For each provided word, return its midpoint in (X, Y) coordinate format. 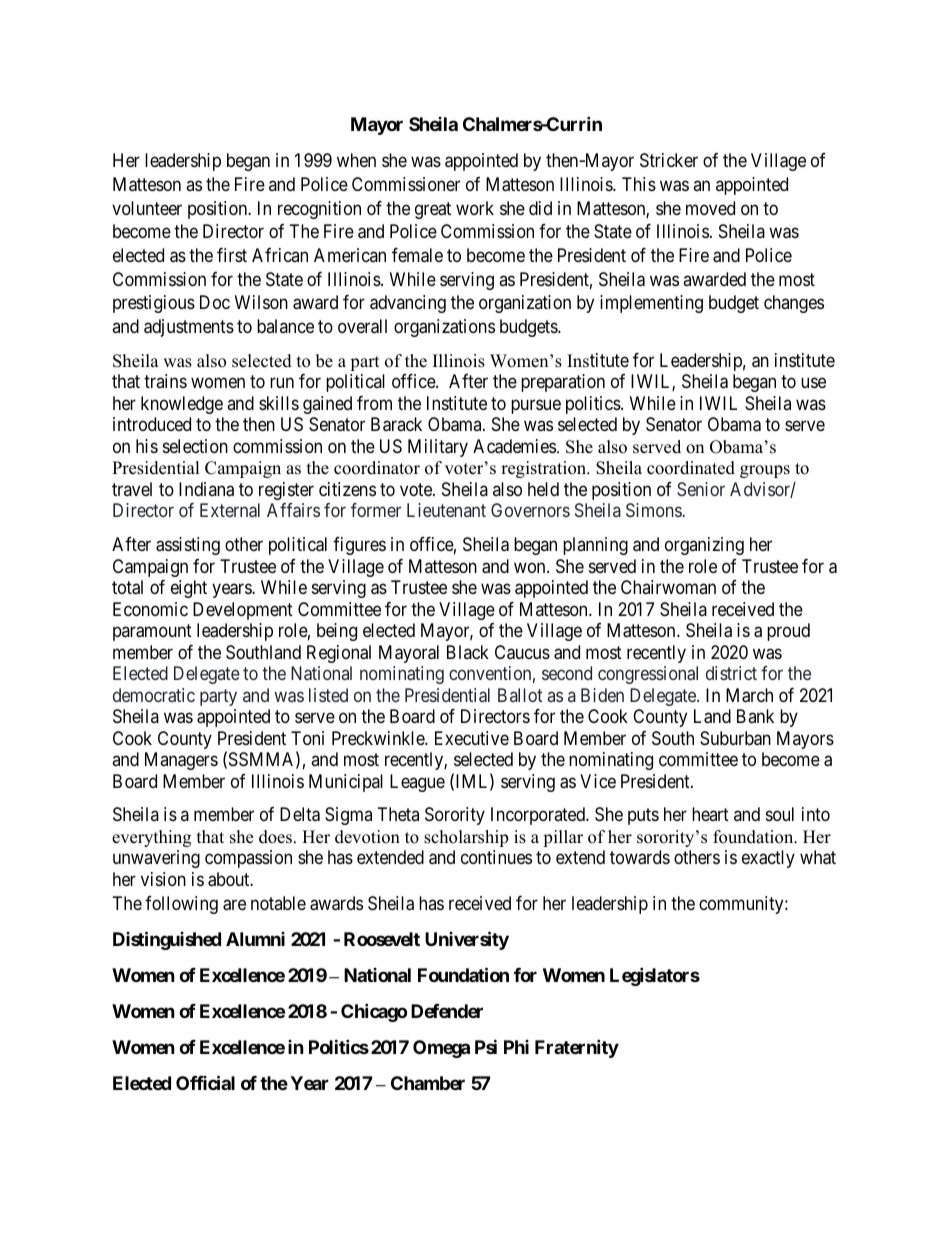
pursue (536, 406)
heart (710, 814)
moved (710, 208)
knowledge (182, 405)
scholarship (466, 838)
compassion (248, 859)
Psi (486, 1046)
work (475, 208)
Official (205, 1082)
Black (468, 652)
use (813, 383)
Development (243, 611)
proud (788, 632)
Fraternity (577, 1048)
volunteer (147, 208)
